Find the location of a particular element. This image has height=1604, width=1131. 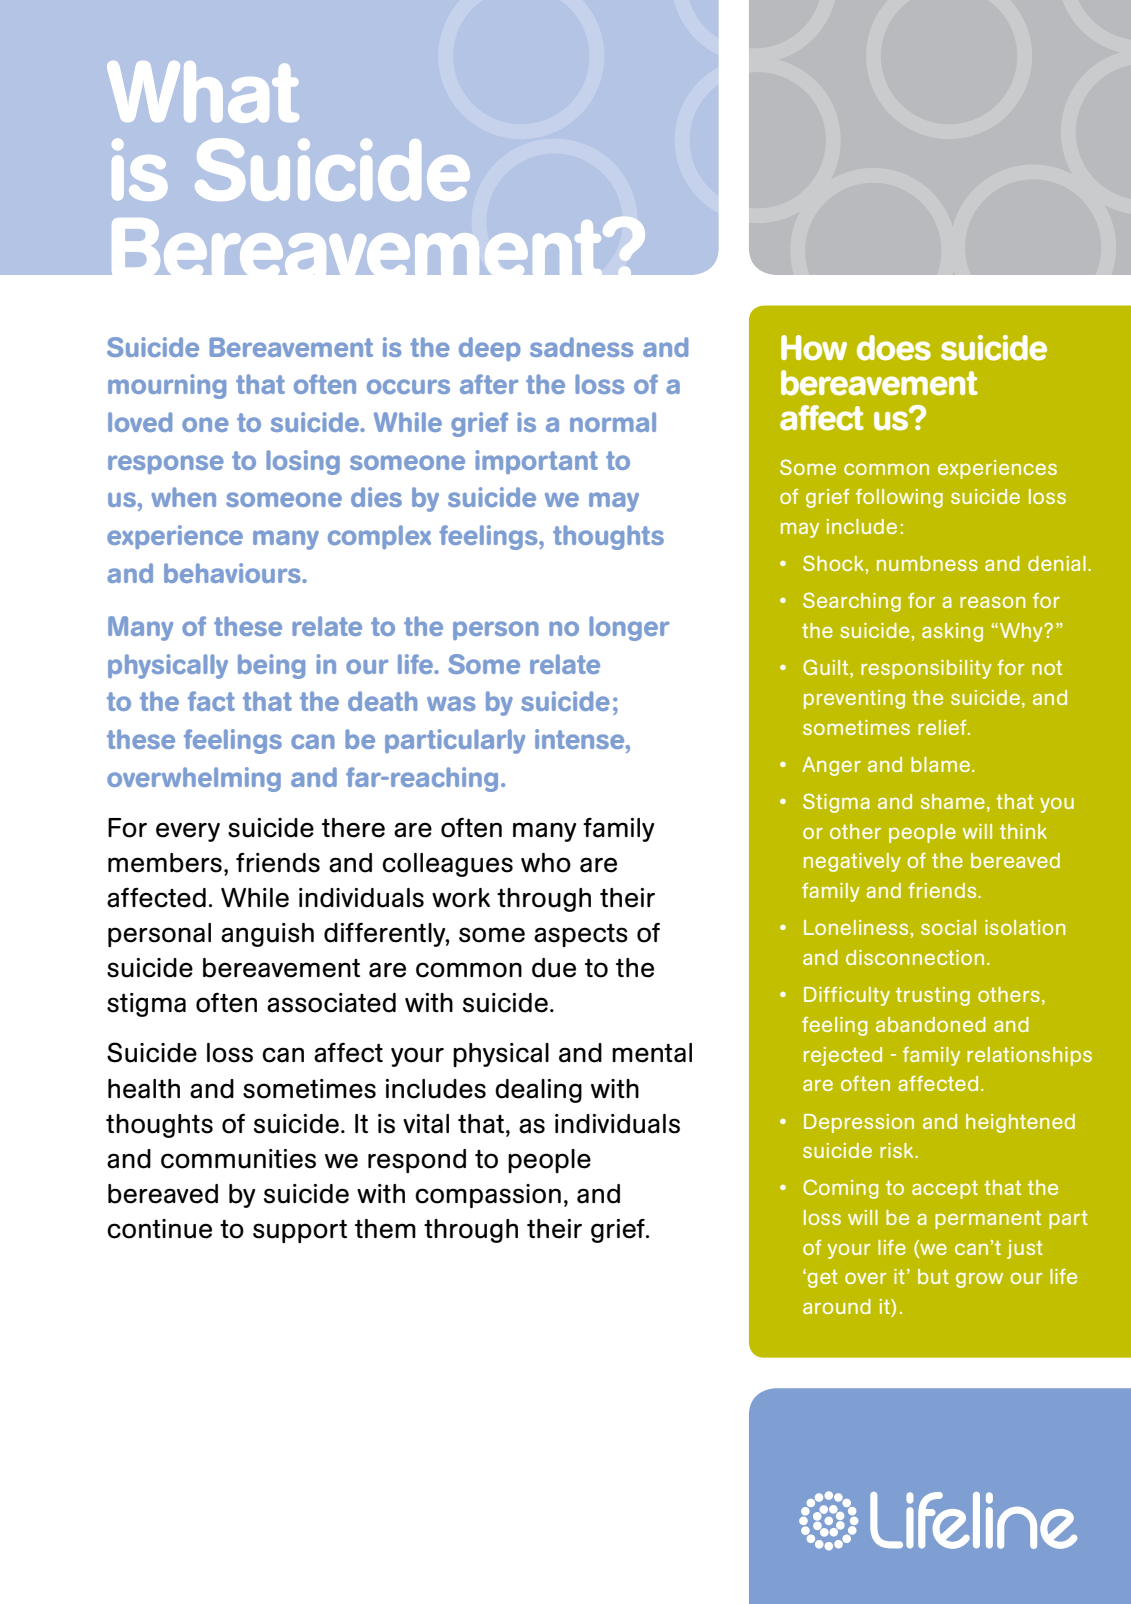

but is located at coordinates (933, 1276).
